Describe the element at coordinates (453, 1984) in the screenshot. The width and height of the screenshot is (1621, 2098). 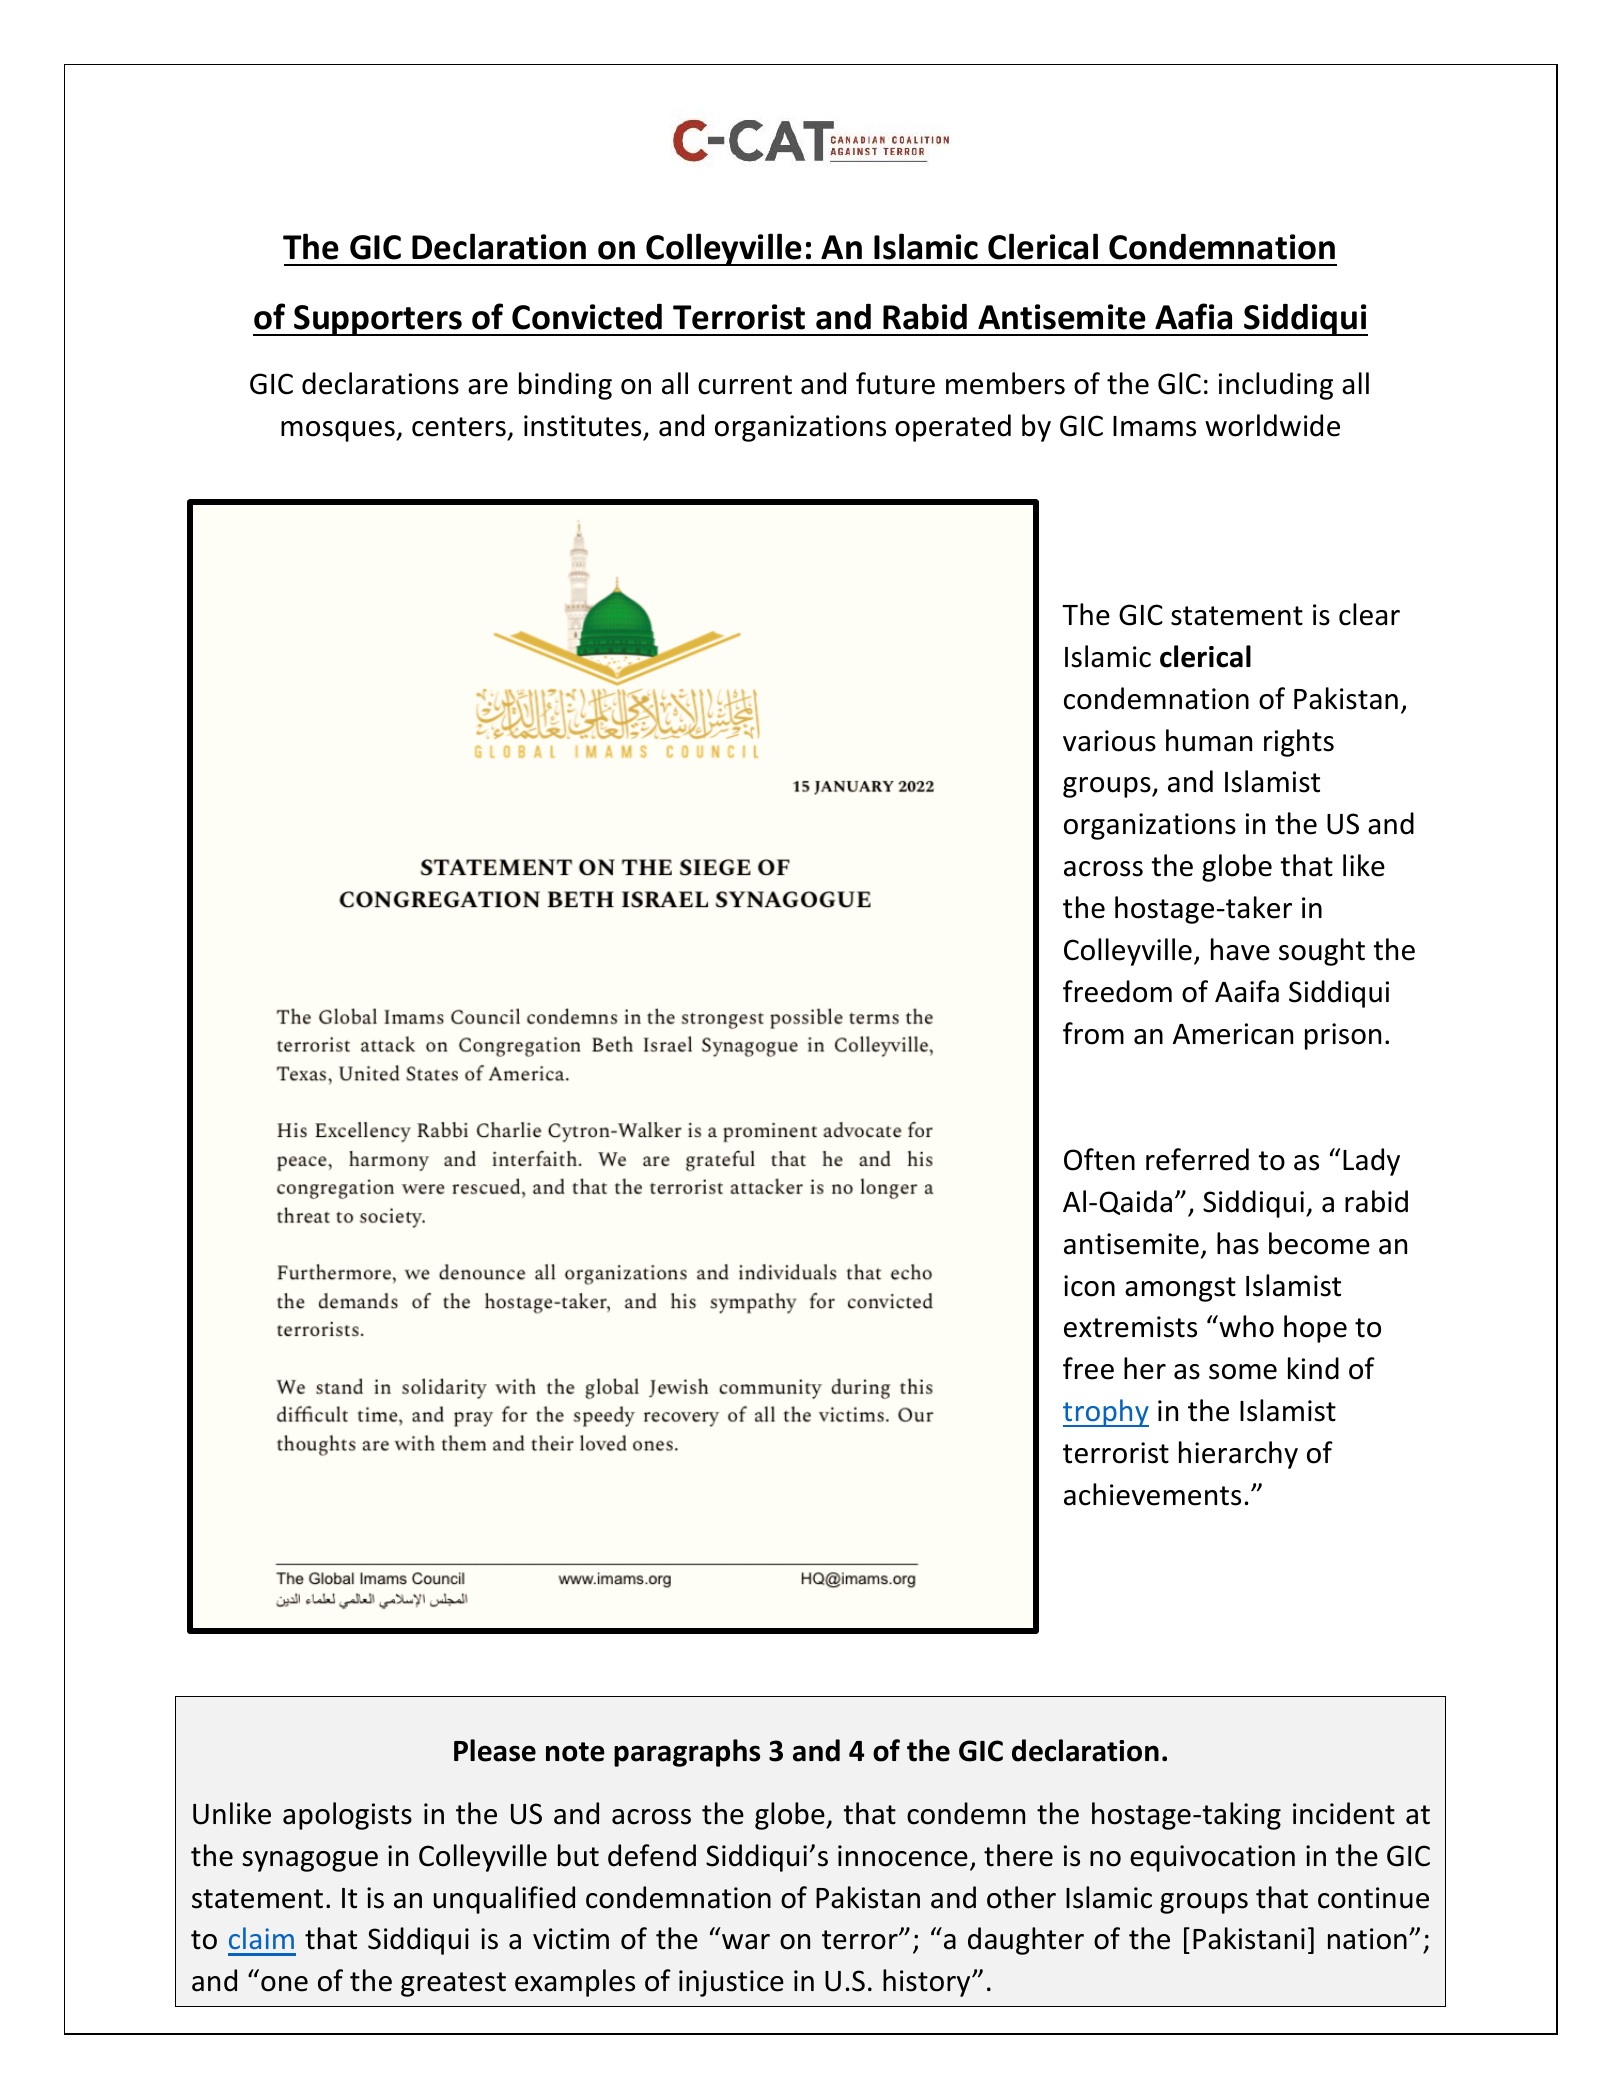
I see `greatest` at that location.
